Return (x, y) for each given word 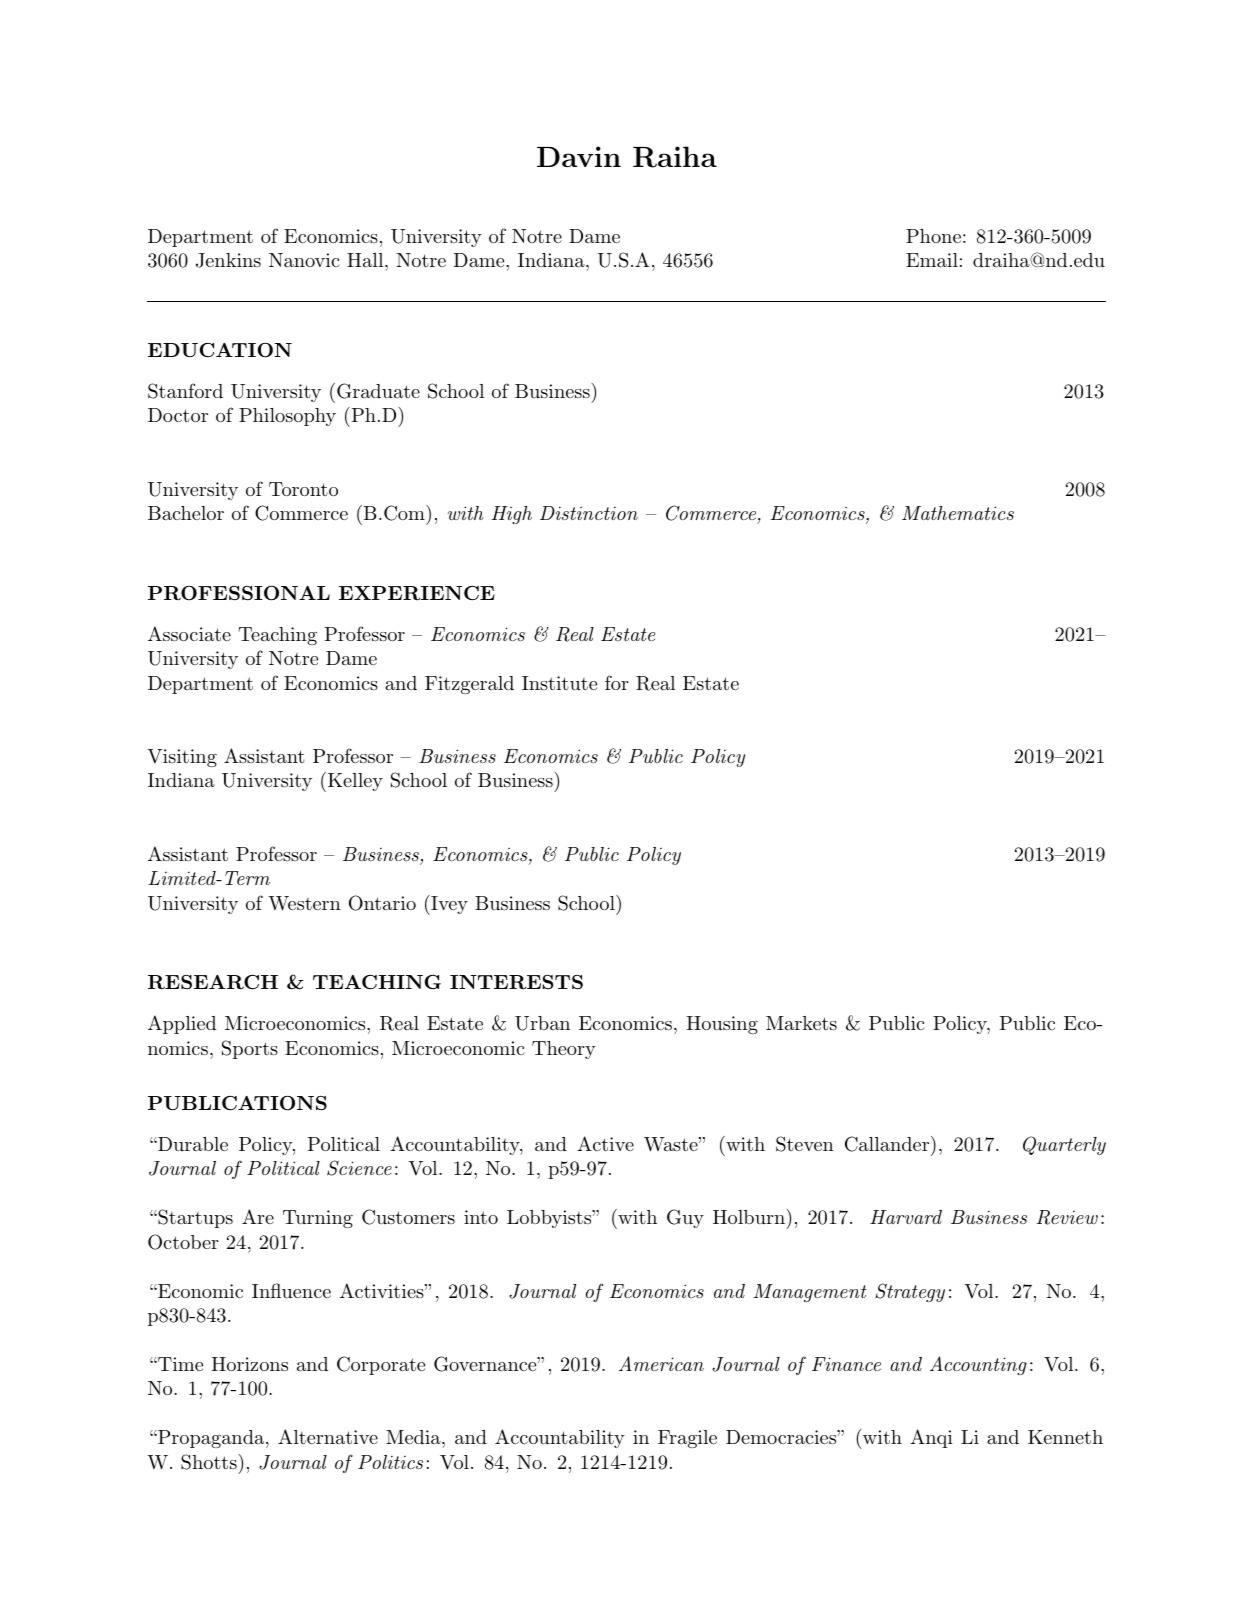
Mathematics (958, 513)
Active (605, 1143)
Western (304, 903)
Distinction (589, 513)
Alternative (328, 1436)
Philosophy (287, 417)
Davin (579, 156)
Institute (559, 683)
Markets (801, 1023)
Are (258, 1216)
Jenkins (228, 260)
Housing (722, 1025)
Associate (189, 633)
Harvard (906, 1217)
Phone (933, 236)
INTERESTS (516, 982)
